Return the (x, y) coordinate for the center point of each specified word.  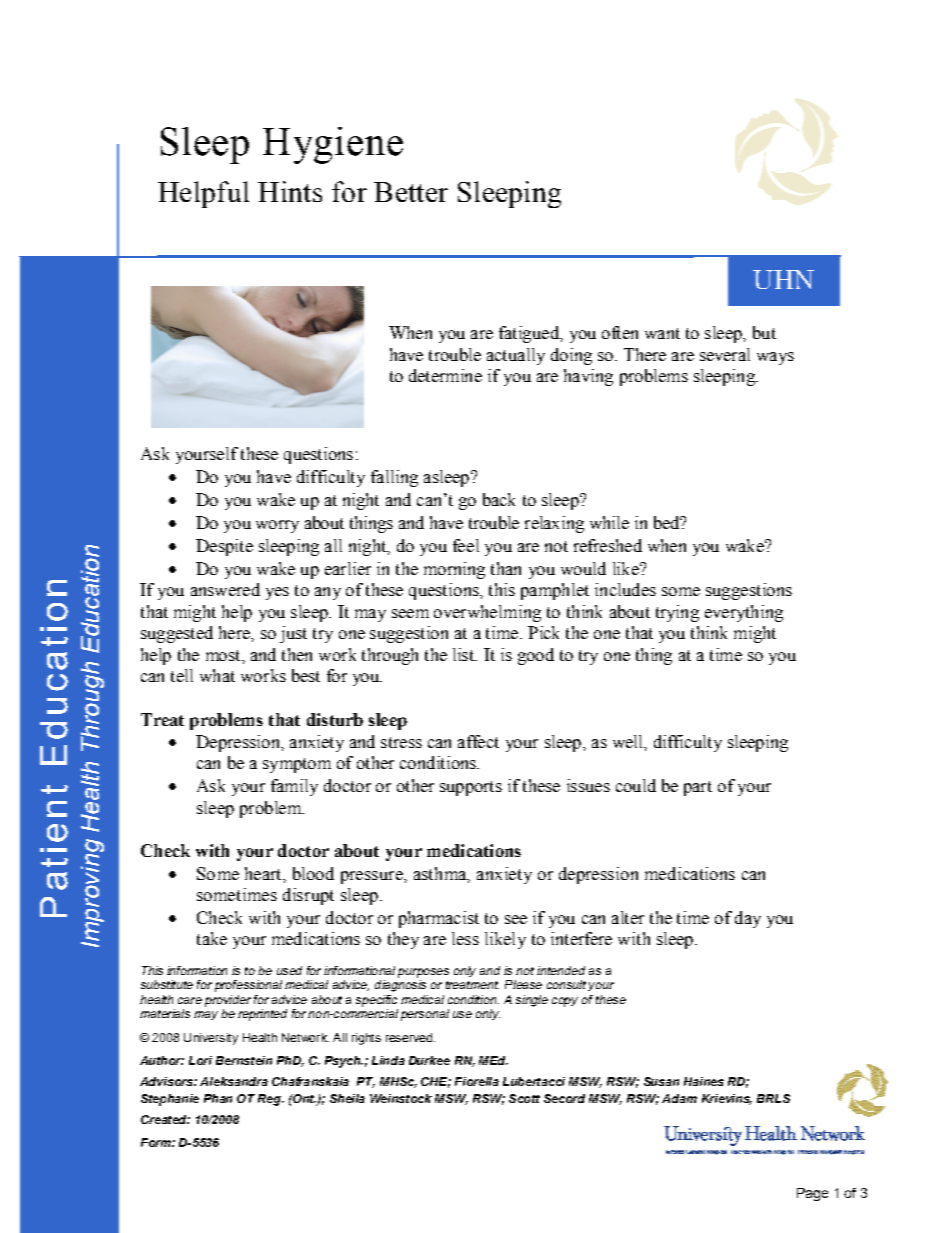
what (217, 675)
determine (445, 375)
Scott (524, 1098)
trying (677, 613)
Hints (290, 191)
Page (812, 1194)
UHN (783, 279)
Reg (270, 1100)
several (725, 354)
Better (411, 192)
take (212, 938)
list (464, 654)
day (748, 919)
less (465, 938)
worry (277, 526)
